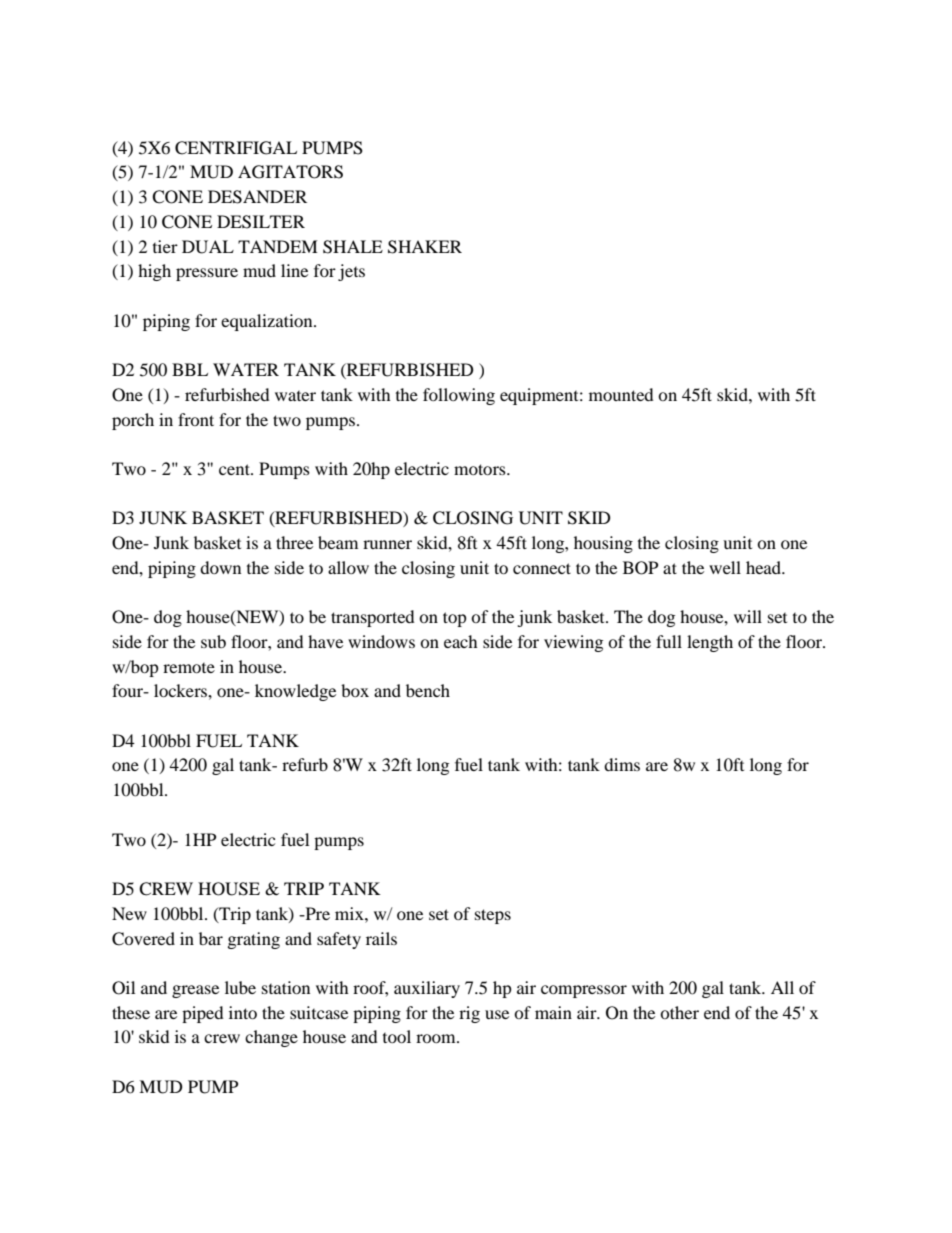  What do you see at coordinates (469, 1014) in the screenshot?
I see `rig` at bounding box center [469, 1014].
